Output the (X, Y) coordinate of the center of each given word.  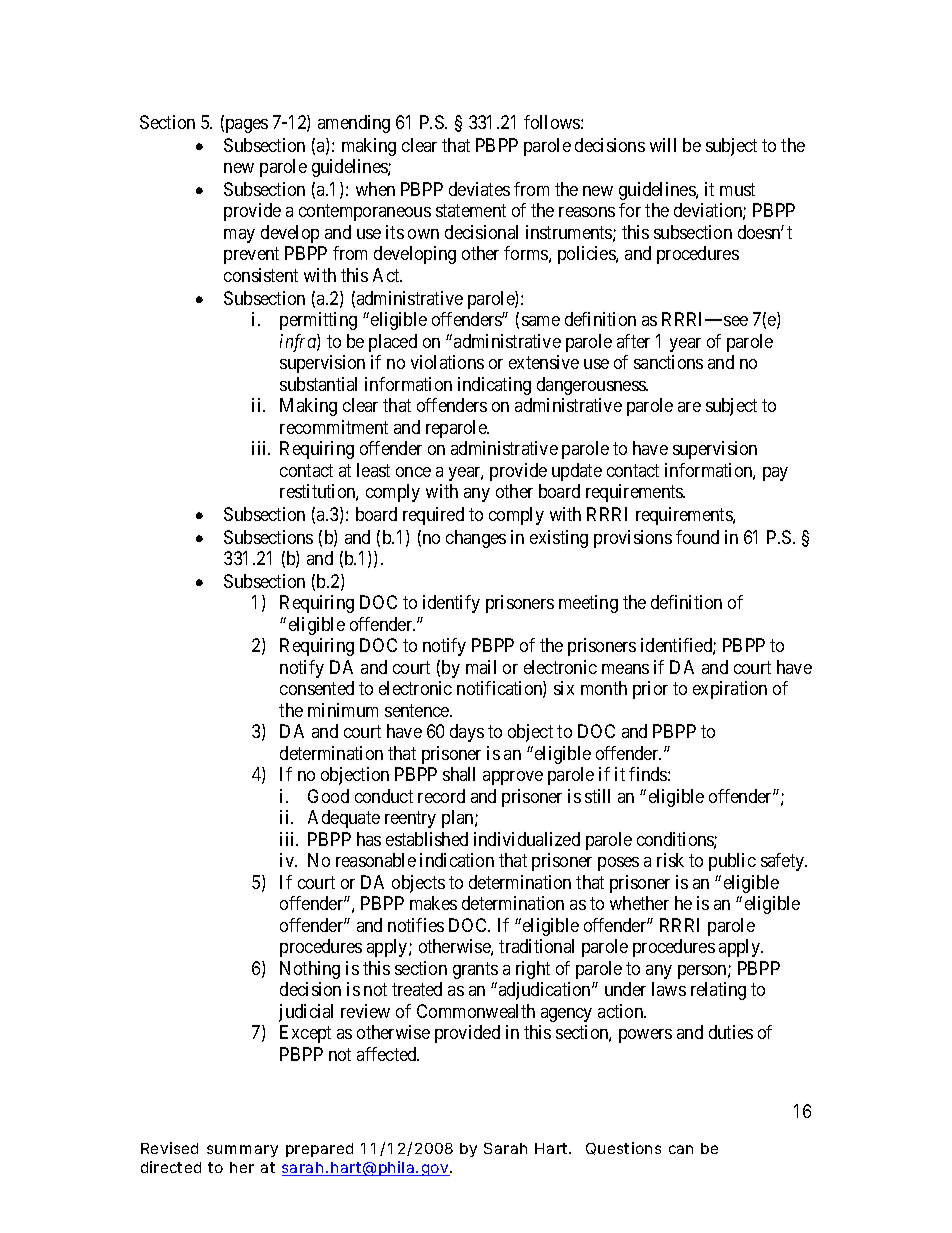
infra (299, 343)
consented (317, 688)
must (737, 189)
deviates (479, 189)
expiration (730, 690)
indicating (494, 386)
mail (481, 667)
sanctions (668, 362)
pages (245, 126)
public (732, 862)
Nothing (310, 970)
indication (457, 860)
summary (242, 1151)
